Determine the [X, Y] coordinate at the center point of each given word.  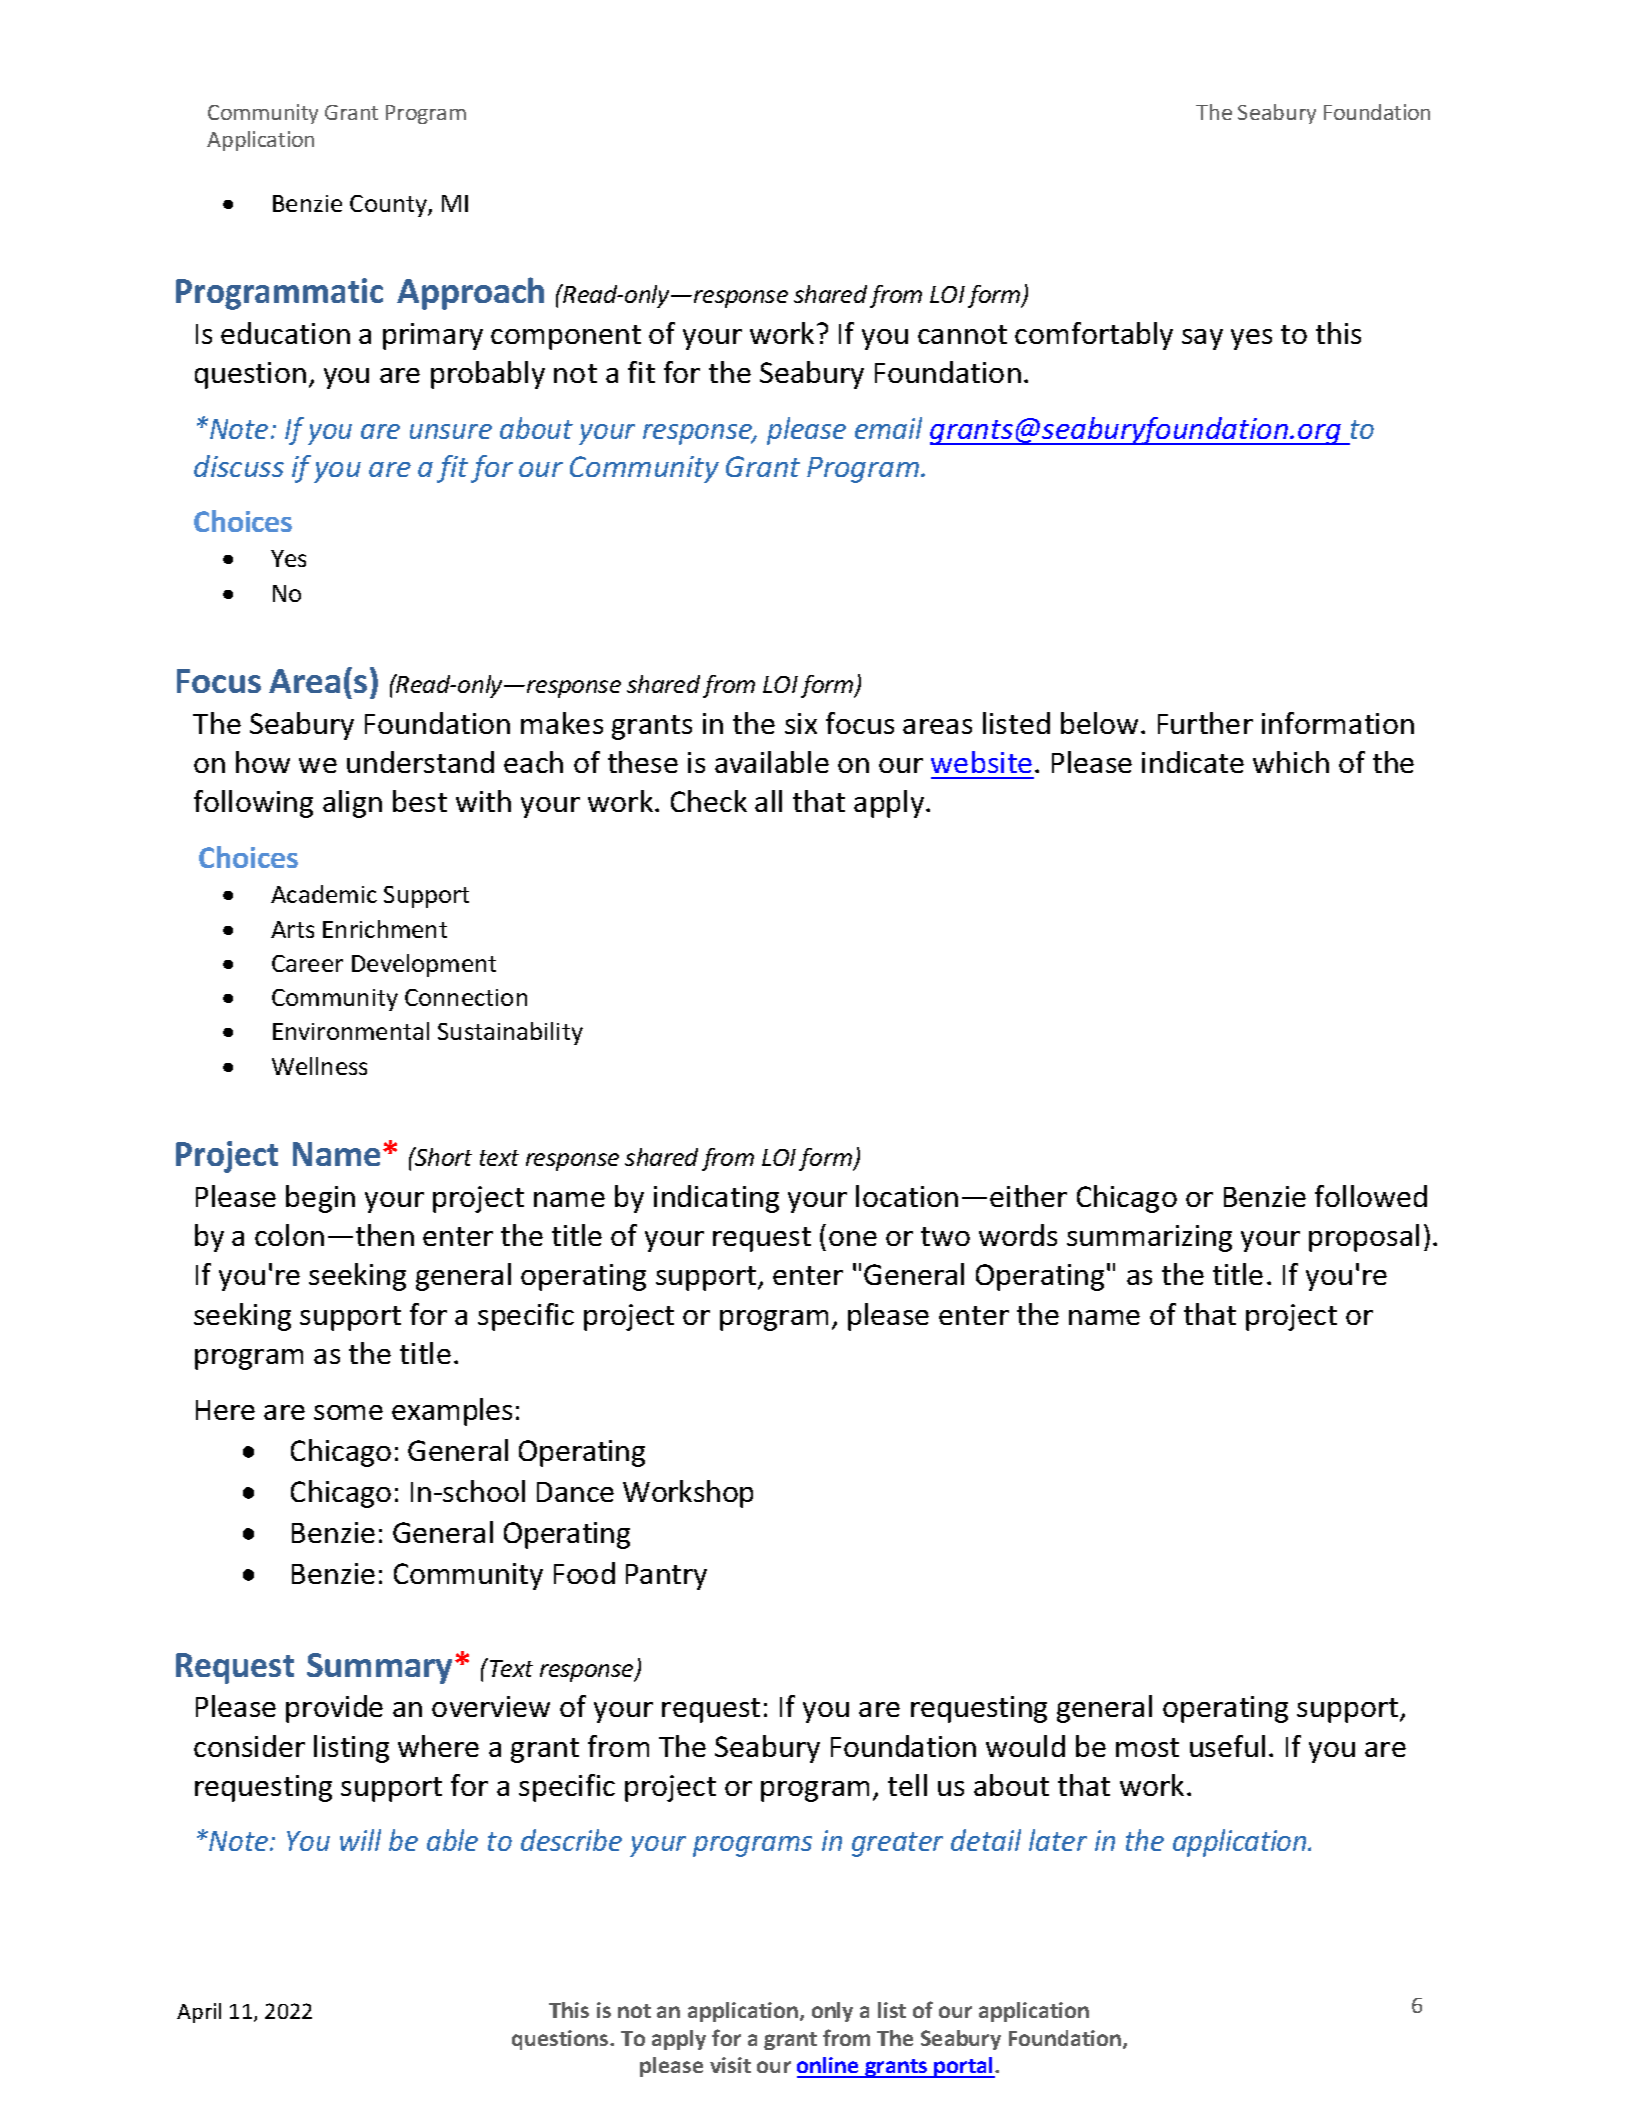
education [285, 333]
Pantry [666, 1577]
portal [964, 2067]
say [1202, 339]
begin [320, 1199]
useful [1227, 1746]
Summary [381, 1668]
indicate [1193, 762]
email [888, 428]
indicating [716, 1199]
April [199, 2013]
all [768, 801]
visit [730, 2065]
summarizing [1149, 1238]
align [352, 804]
